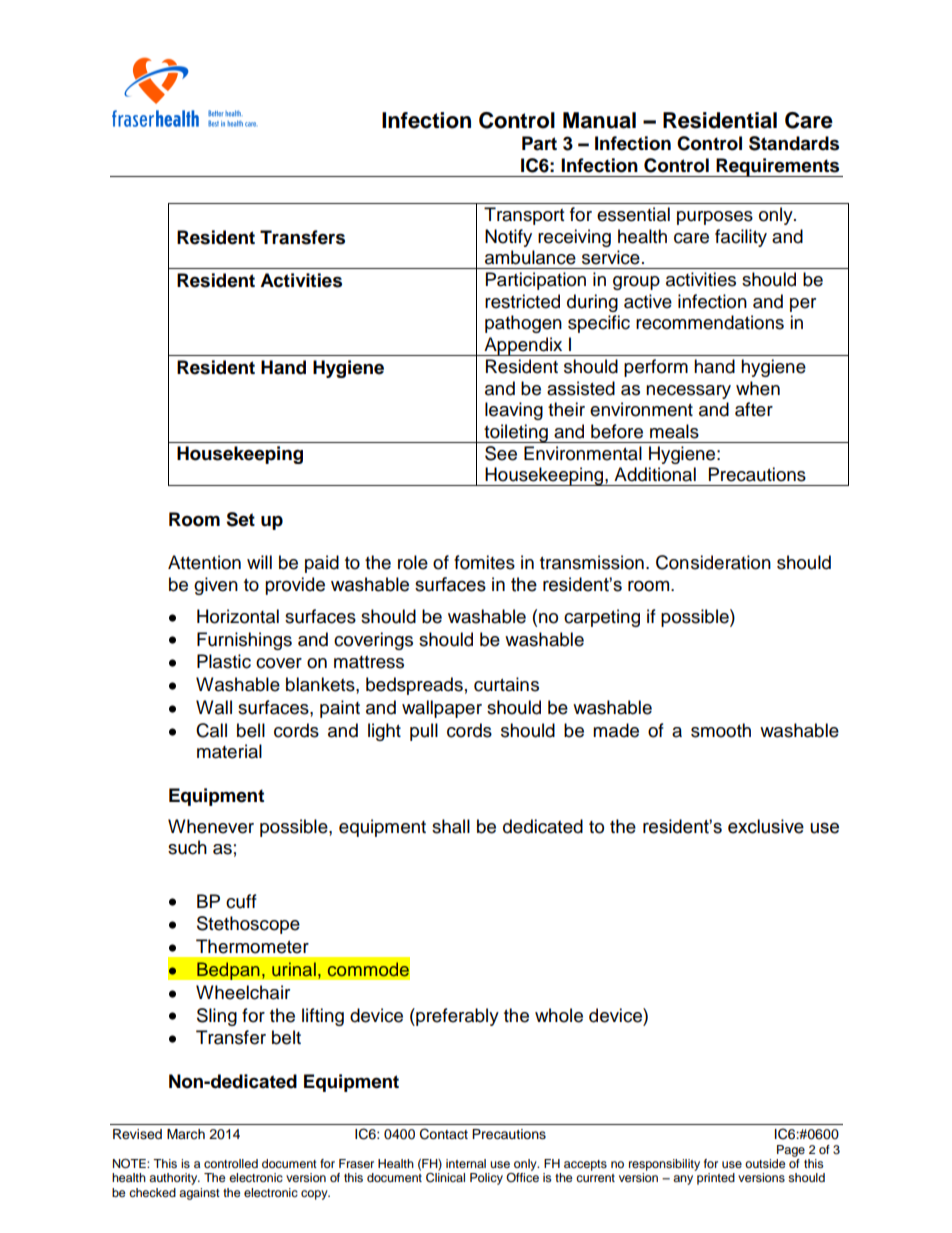 The image size is (952, 1233). I want to click on Notify, so click(508, 238).
